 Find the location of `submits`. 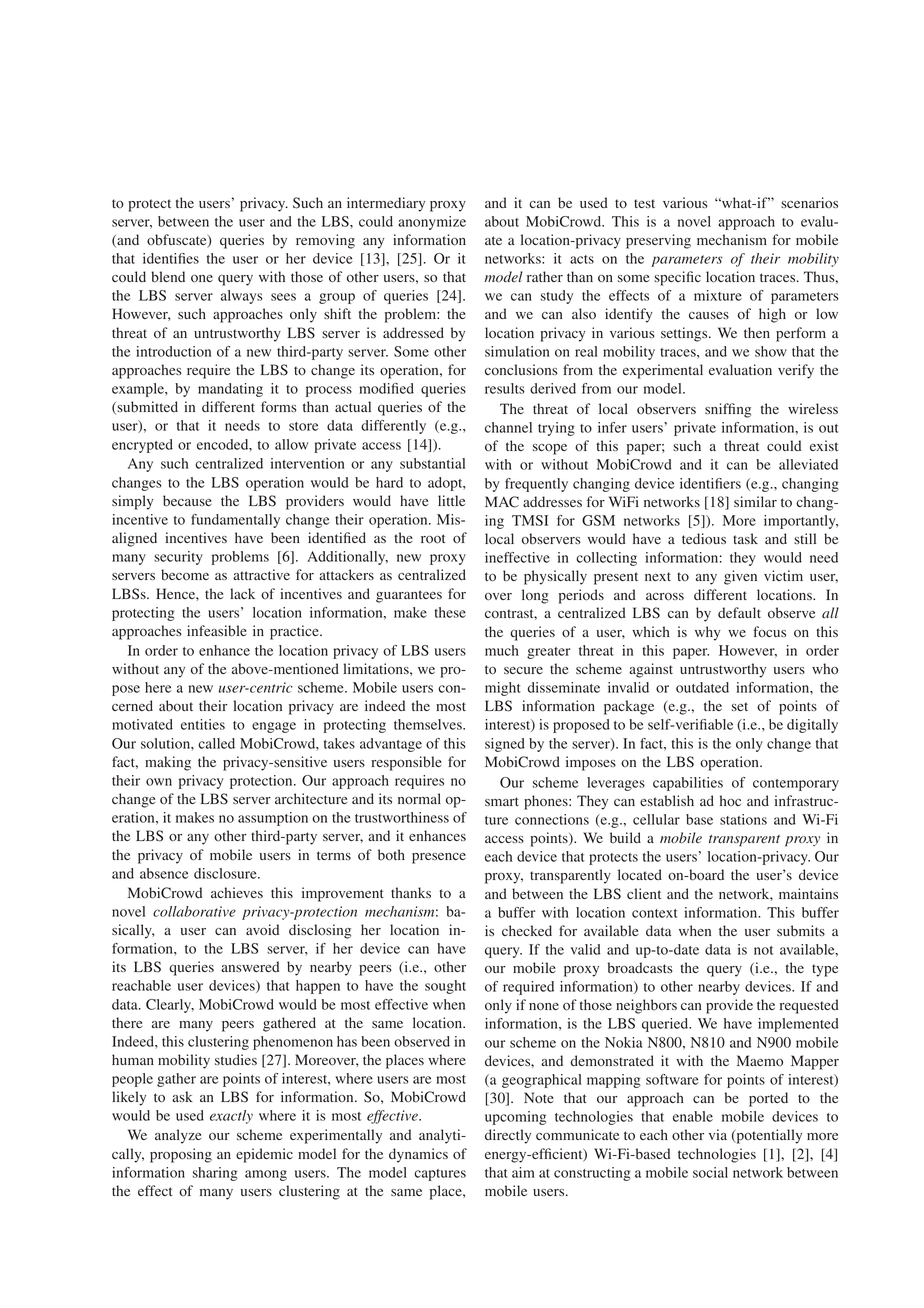

submits is located at coordinates (801, 931).
